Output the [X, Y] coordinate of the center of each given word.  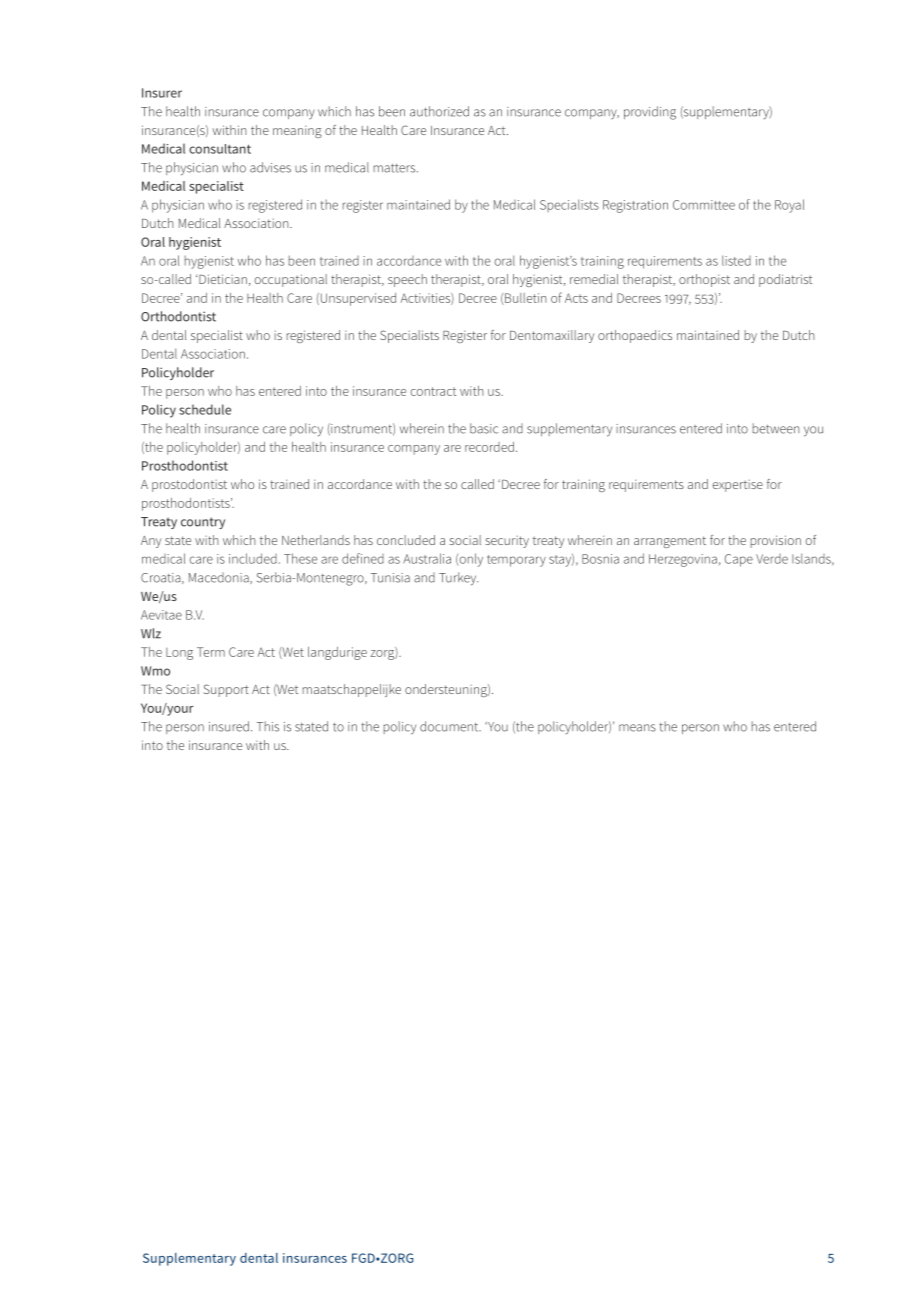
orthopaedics [635, 336]
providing [650, 113]
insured [229, 726]
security [507, 542]
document [450, 726]
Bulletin [525, 299]
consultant [220, 149]
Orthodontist [178, 316]
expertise [737, 486]
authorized [439, 111]
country [203, 523]
